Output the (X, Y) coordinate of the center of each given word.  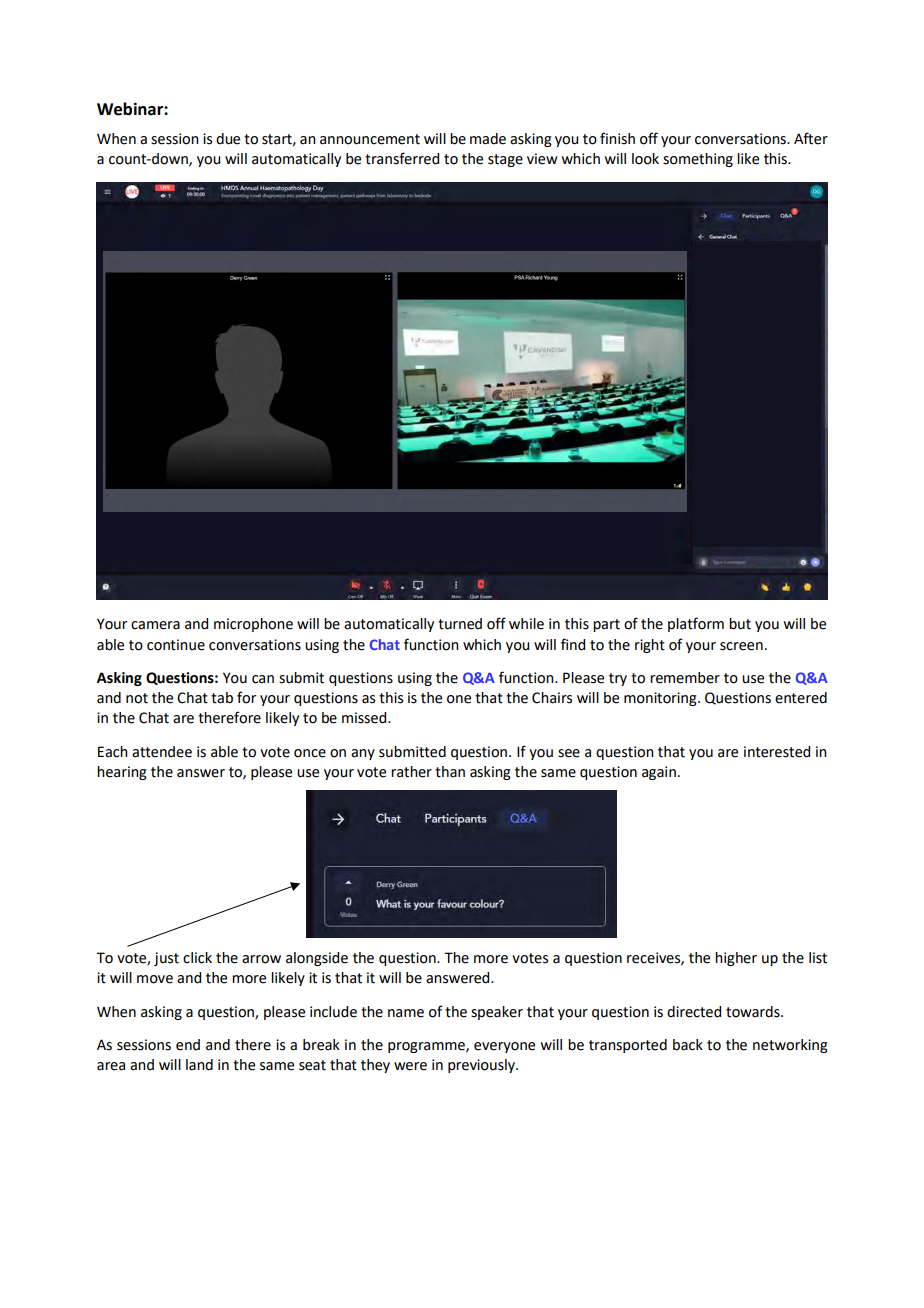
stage (505, 160)
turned (460, 624)
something (698, 160)
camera (155, 625)
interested (777, 752)
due (228, 139)
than (450, 772)
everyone (504, 1047)
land (199, 1065)
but (740, 624)
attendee (162, 752)
